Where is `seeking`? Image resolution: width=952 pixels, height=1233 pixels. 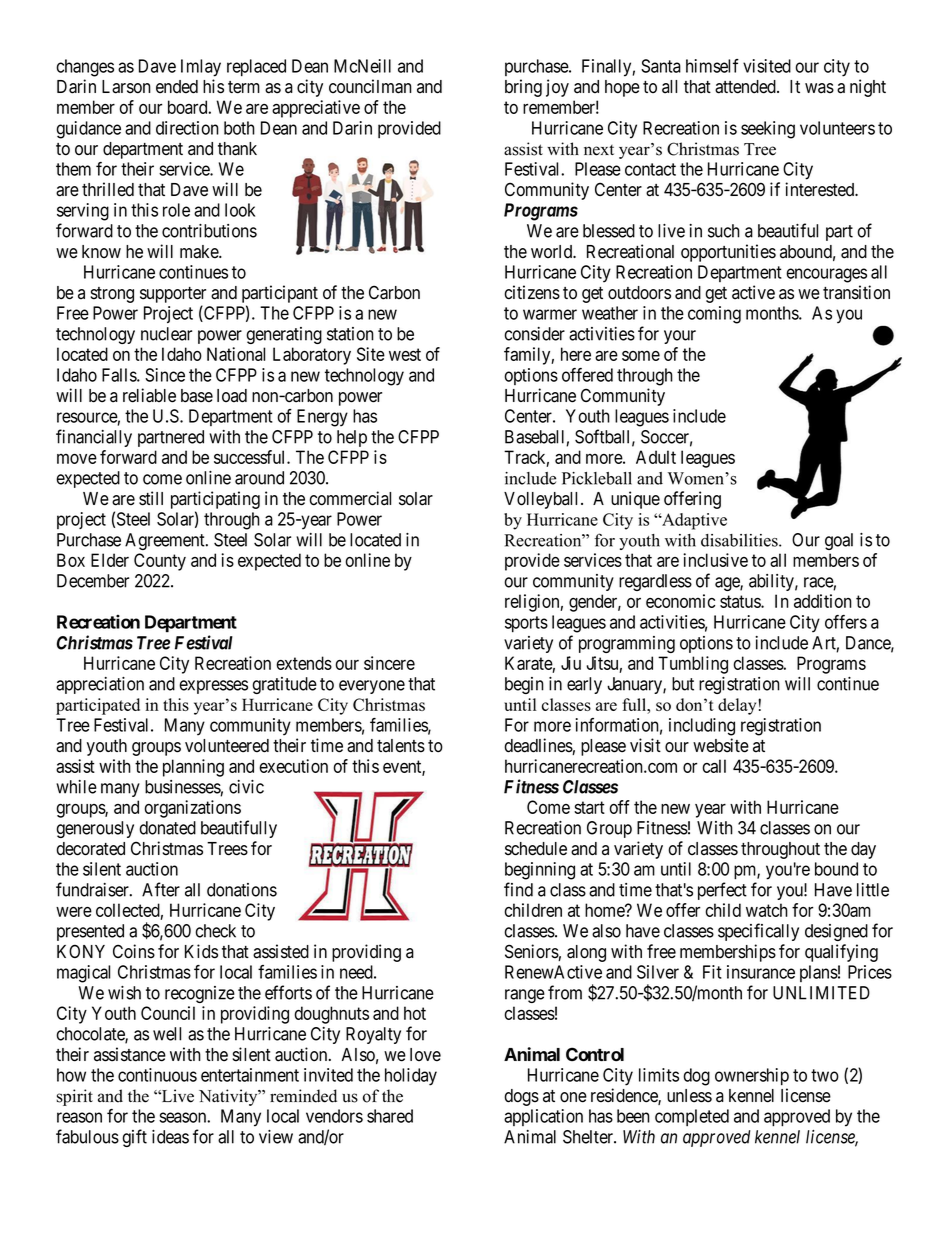 seeking is located at coordinates (768, 130).
